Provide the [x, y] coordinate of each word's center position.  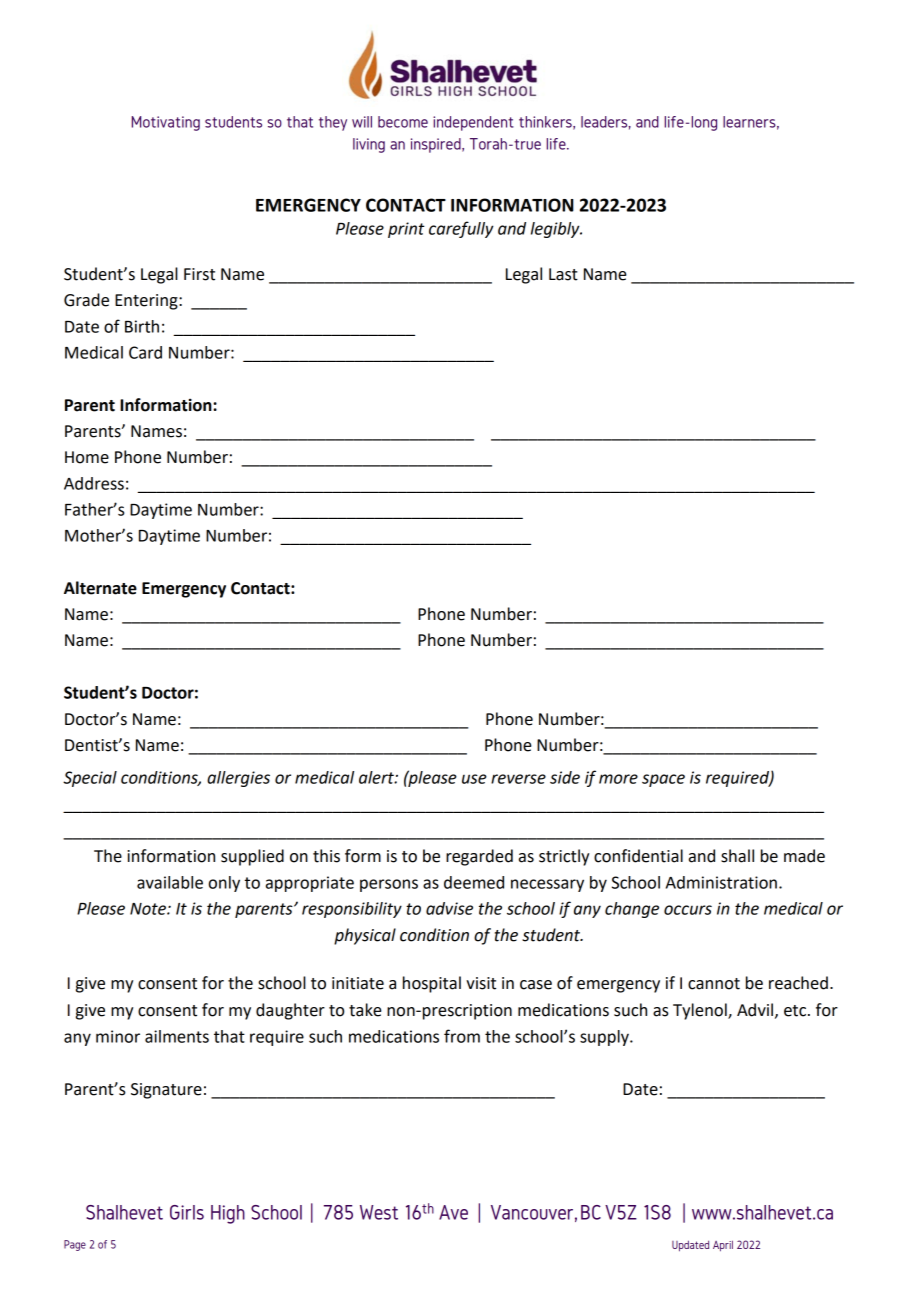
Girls [187, 1212]
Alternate [100, 588]
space [663, 780]
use [474, 779]
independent [473, 123]
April [723, 1245]
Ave [453, 1212]
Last [563, 274]
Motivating [166, 123]
